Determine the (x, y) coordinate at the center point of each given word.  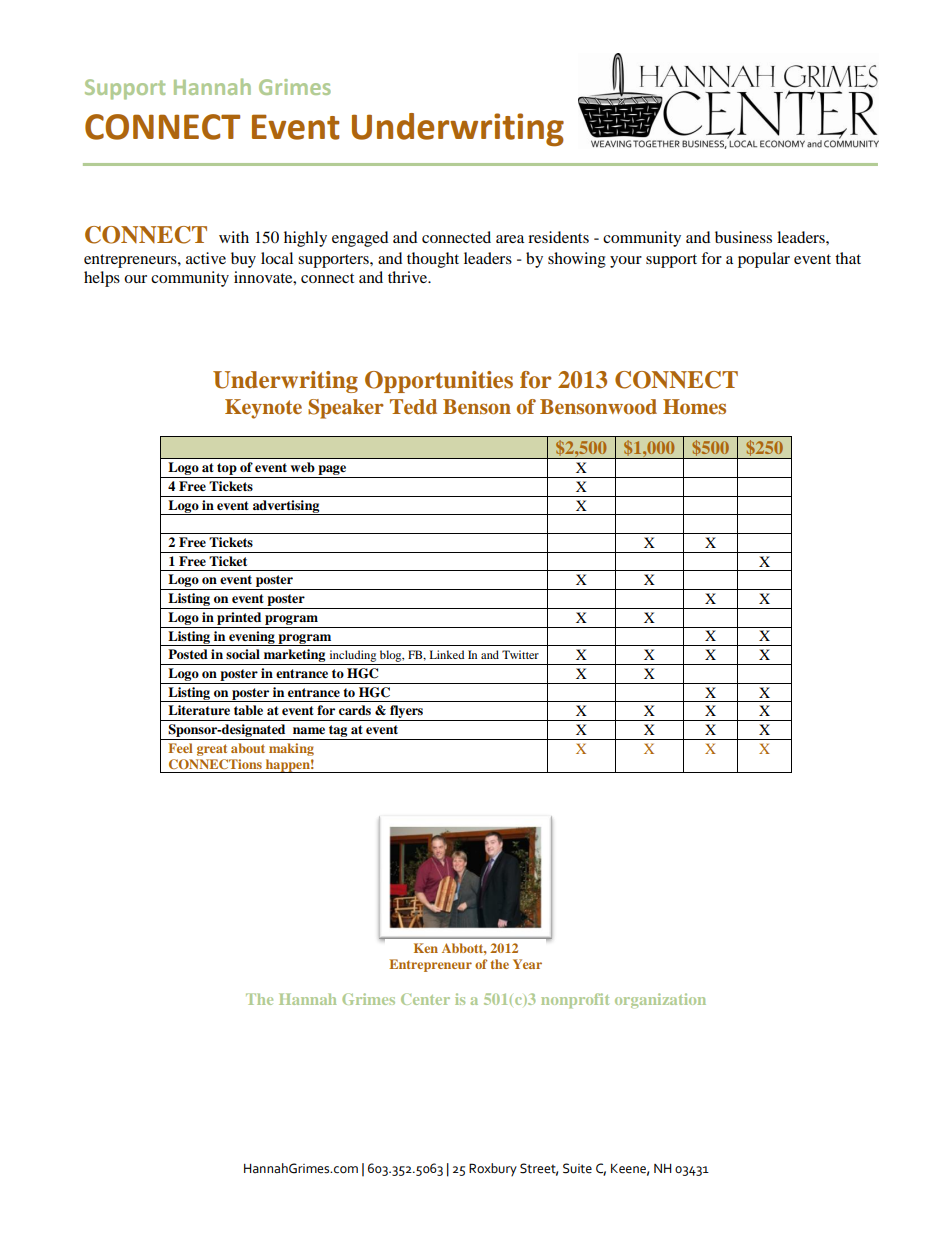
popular (764, 260)
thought (433, 260)
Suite (577, 1168)
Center (425, 999)
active (206, 258)
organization (660, 1000)
